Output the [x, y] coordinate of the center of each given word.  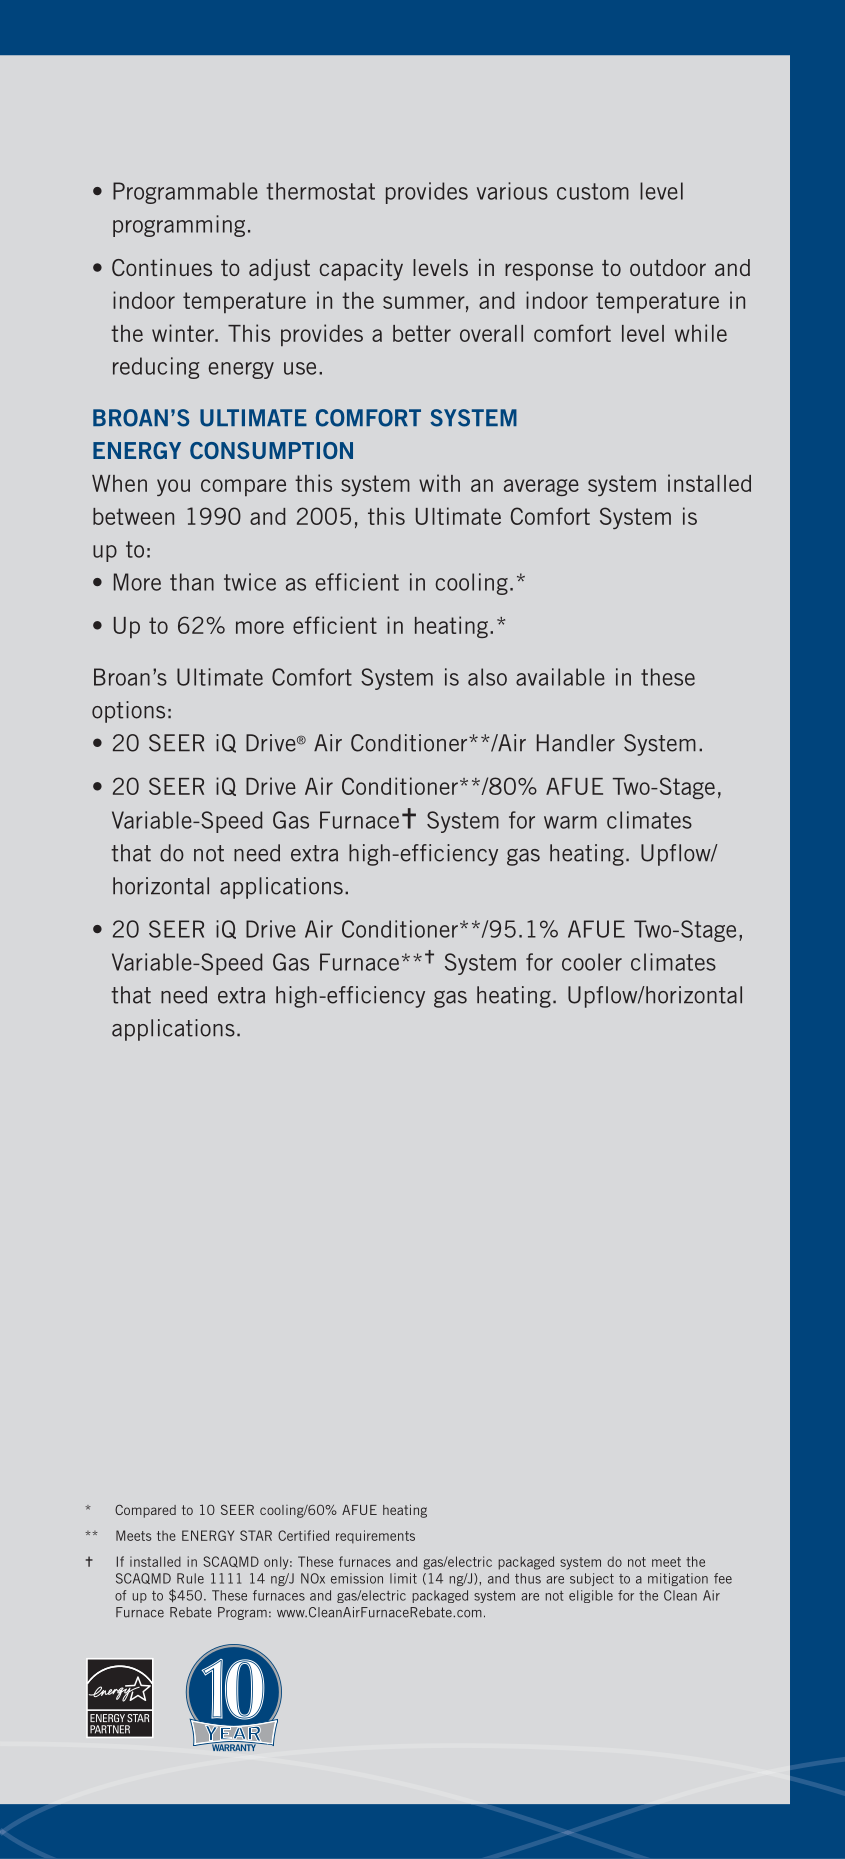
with [439, 483]
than [192, 582]
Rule [190, 1578]
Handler [576, 743]
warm [570, 822]
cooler [592, 962]
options [128, 712]
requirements [375, 1537]
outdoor [668, 267]
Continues [162, 267]
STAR [256, 1535]
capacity [361, 270]
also [487, 677]
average [541, 487]
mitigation [678, 1579]
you [173, 487]
